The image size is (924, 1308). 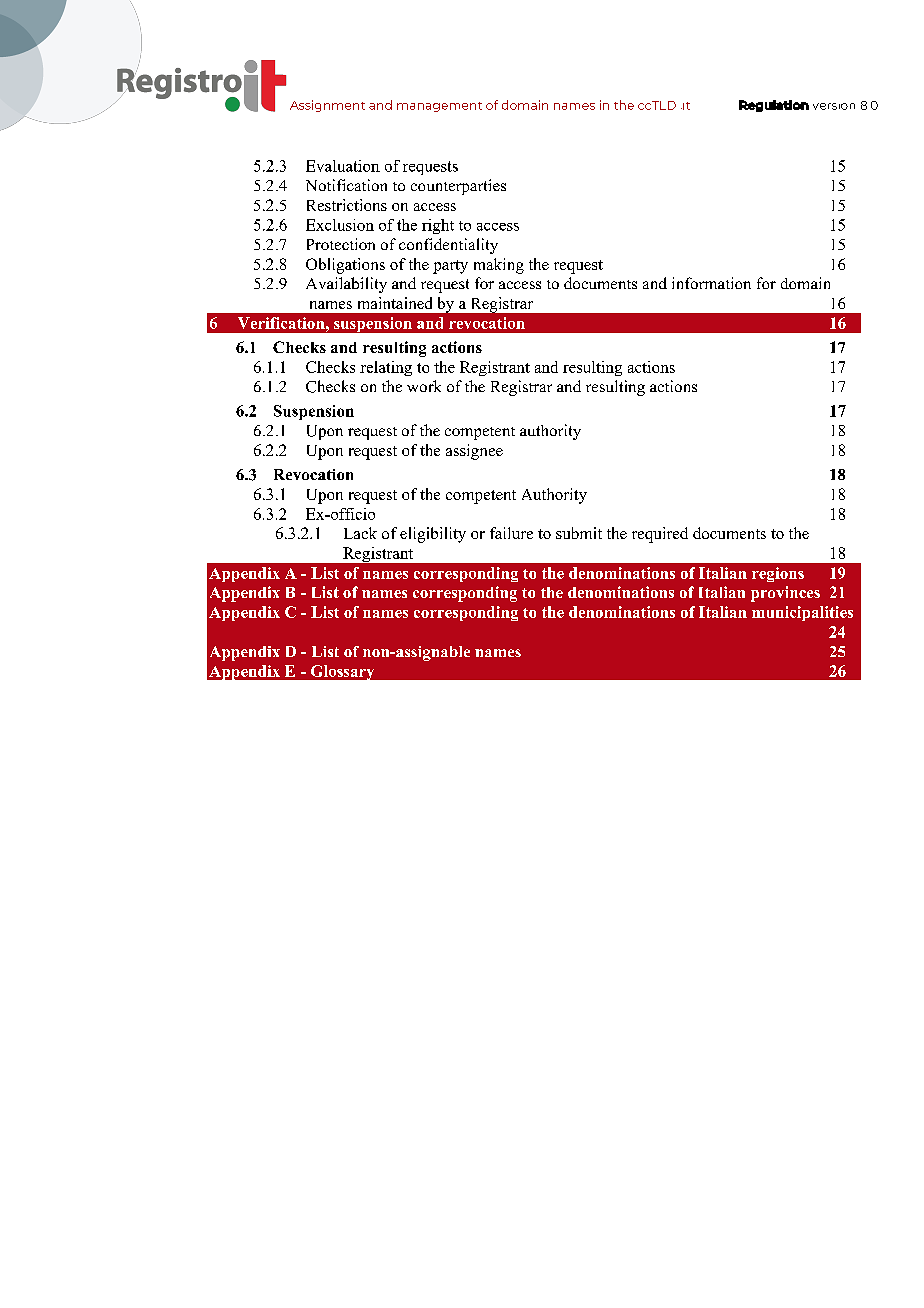 I want to click on assignee, so click(x=474, y=452).
